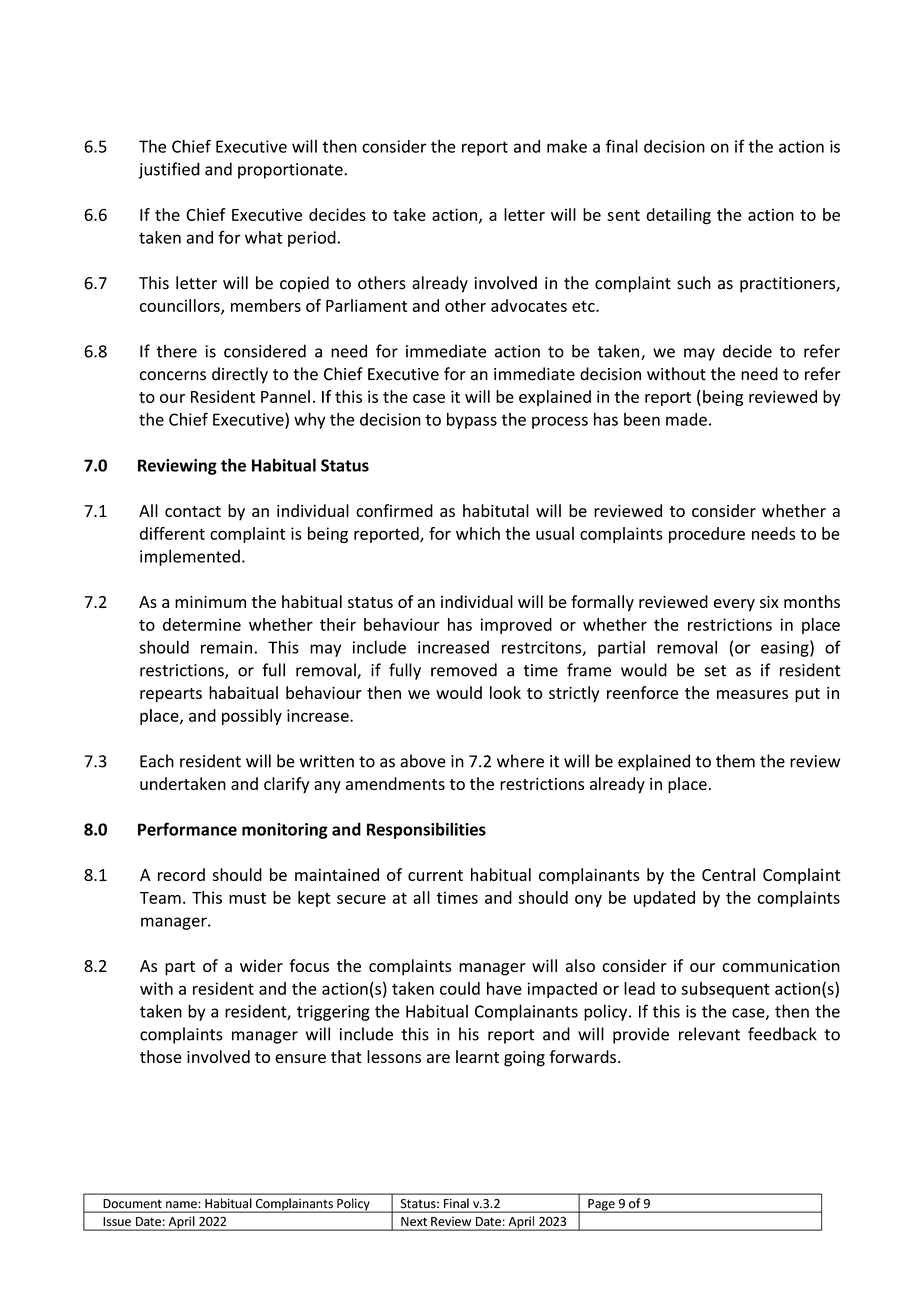 This page has width=924, height=1308. What do you see at coordinates (678, 216) in the page?
I see `detailing` at bounding box center [678, 216].
